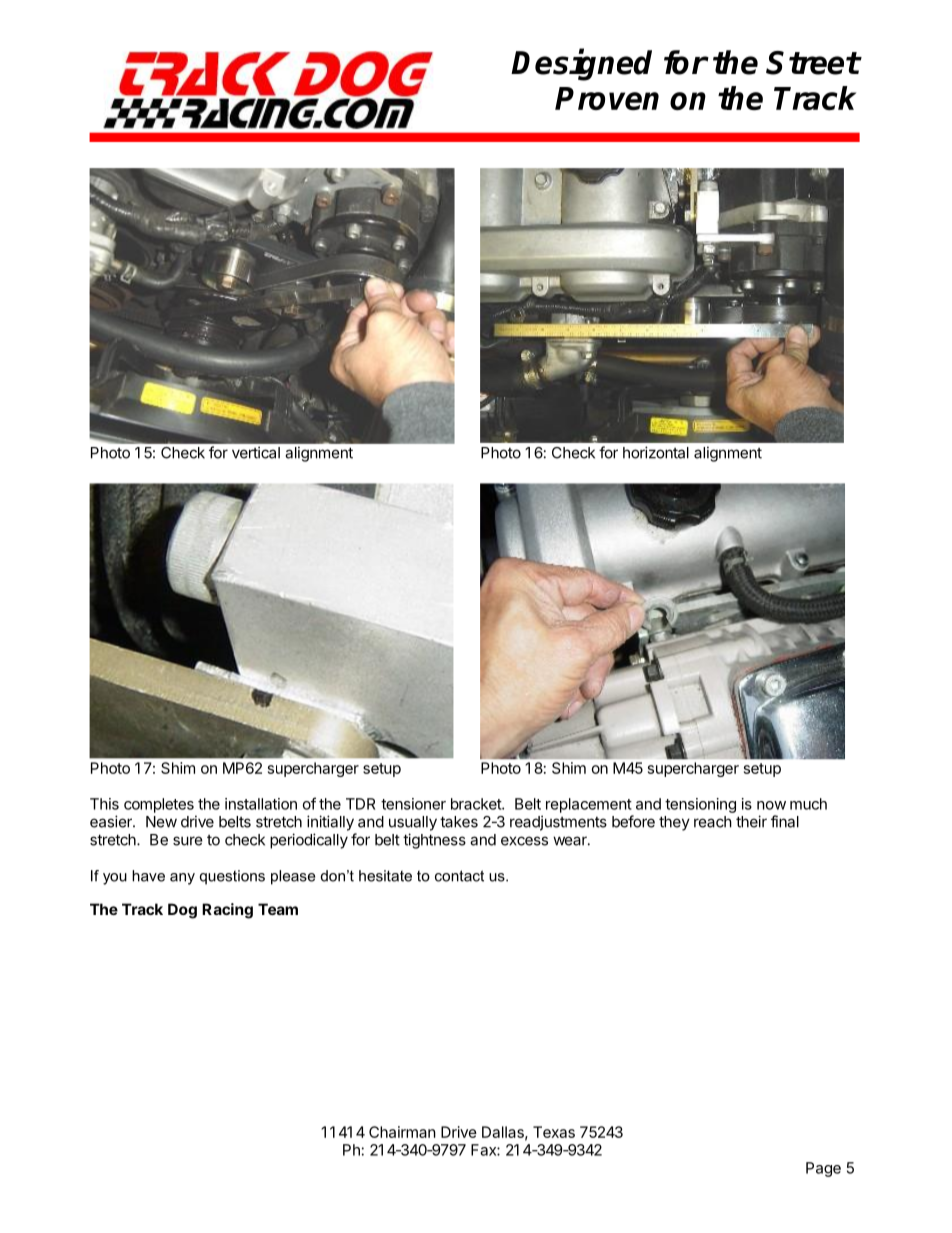 The height and width of the screenshot is (1233, 952). What do you see at coordinates (182, 879) in the screenshot?
I see `any` at bounding box center [182, 879].
